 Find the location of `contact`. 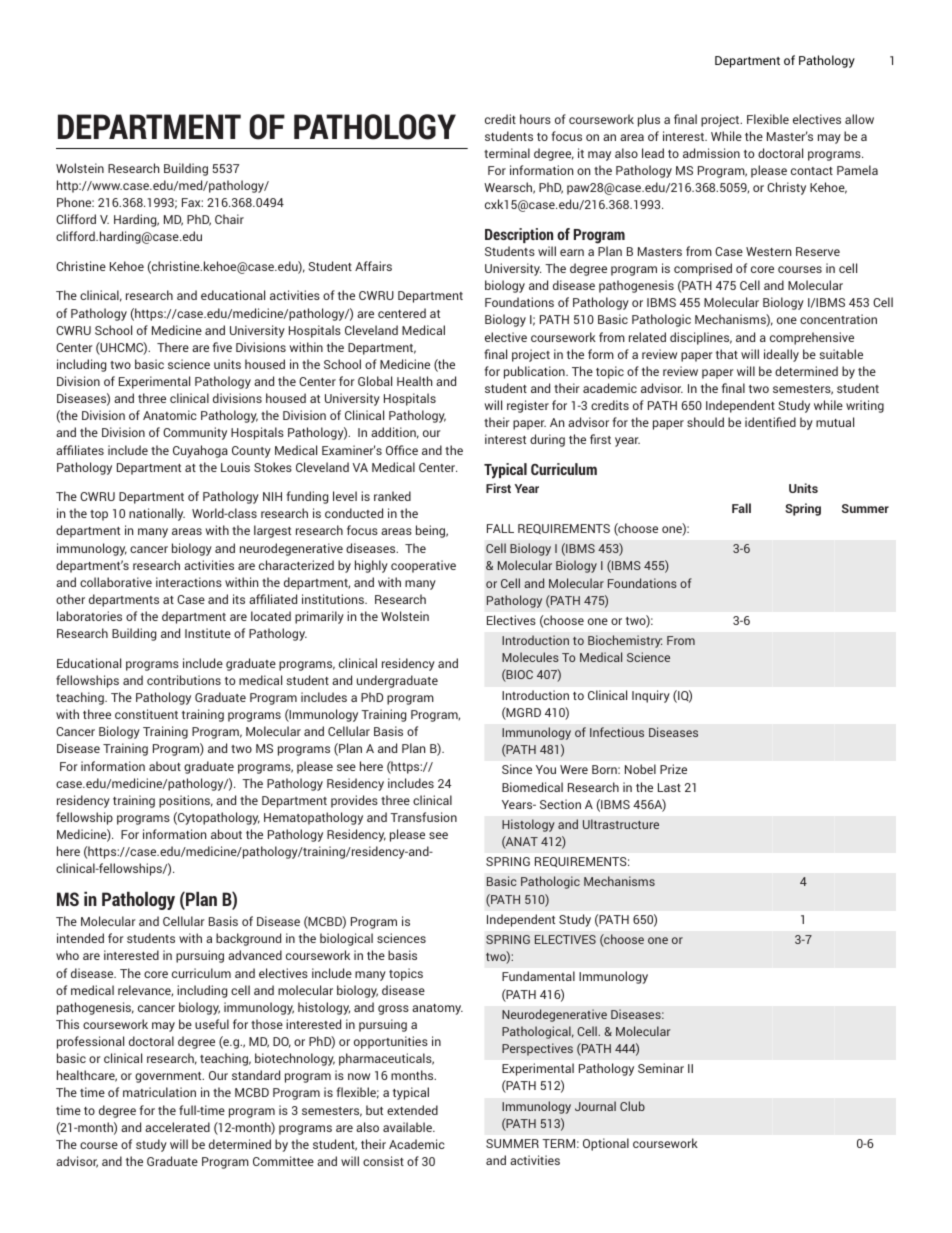

contact is located at coordinates (812, 171).
